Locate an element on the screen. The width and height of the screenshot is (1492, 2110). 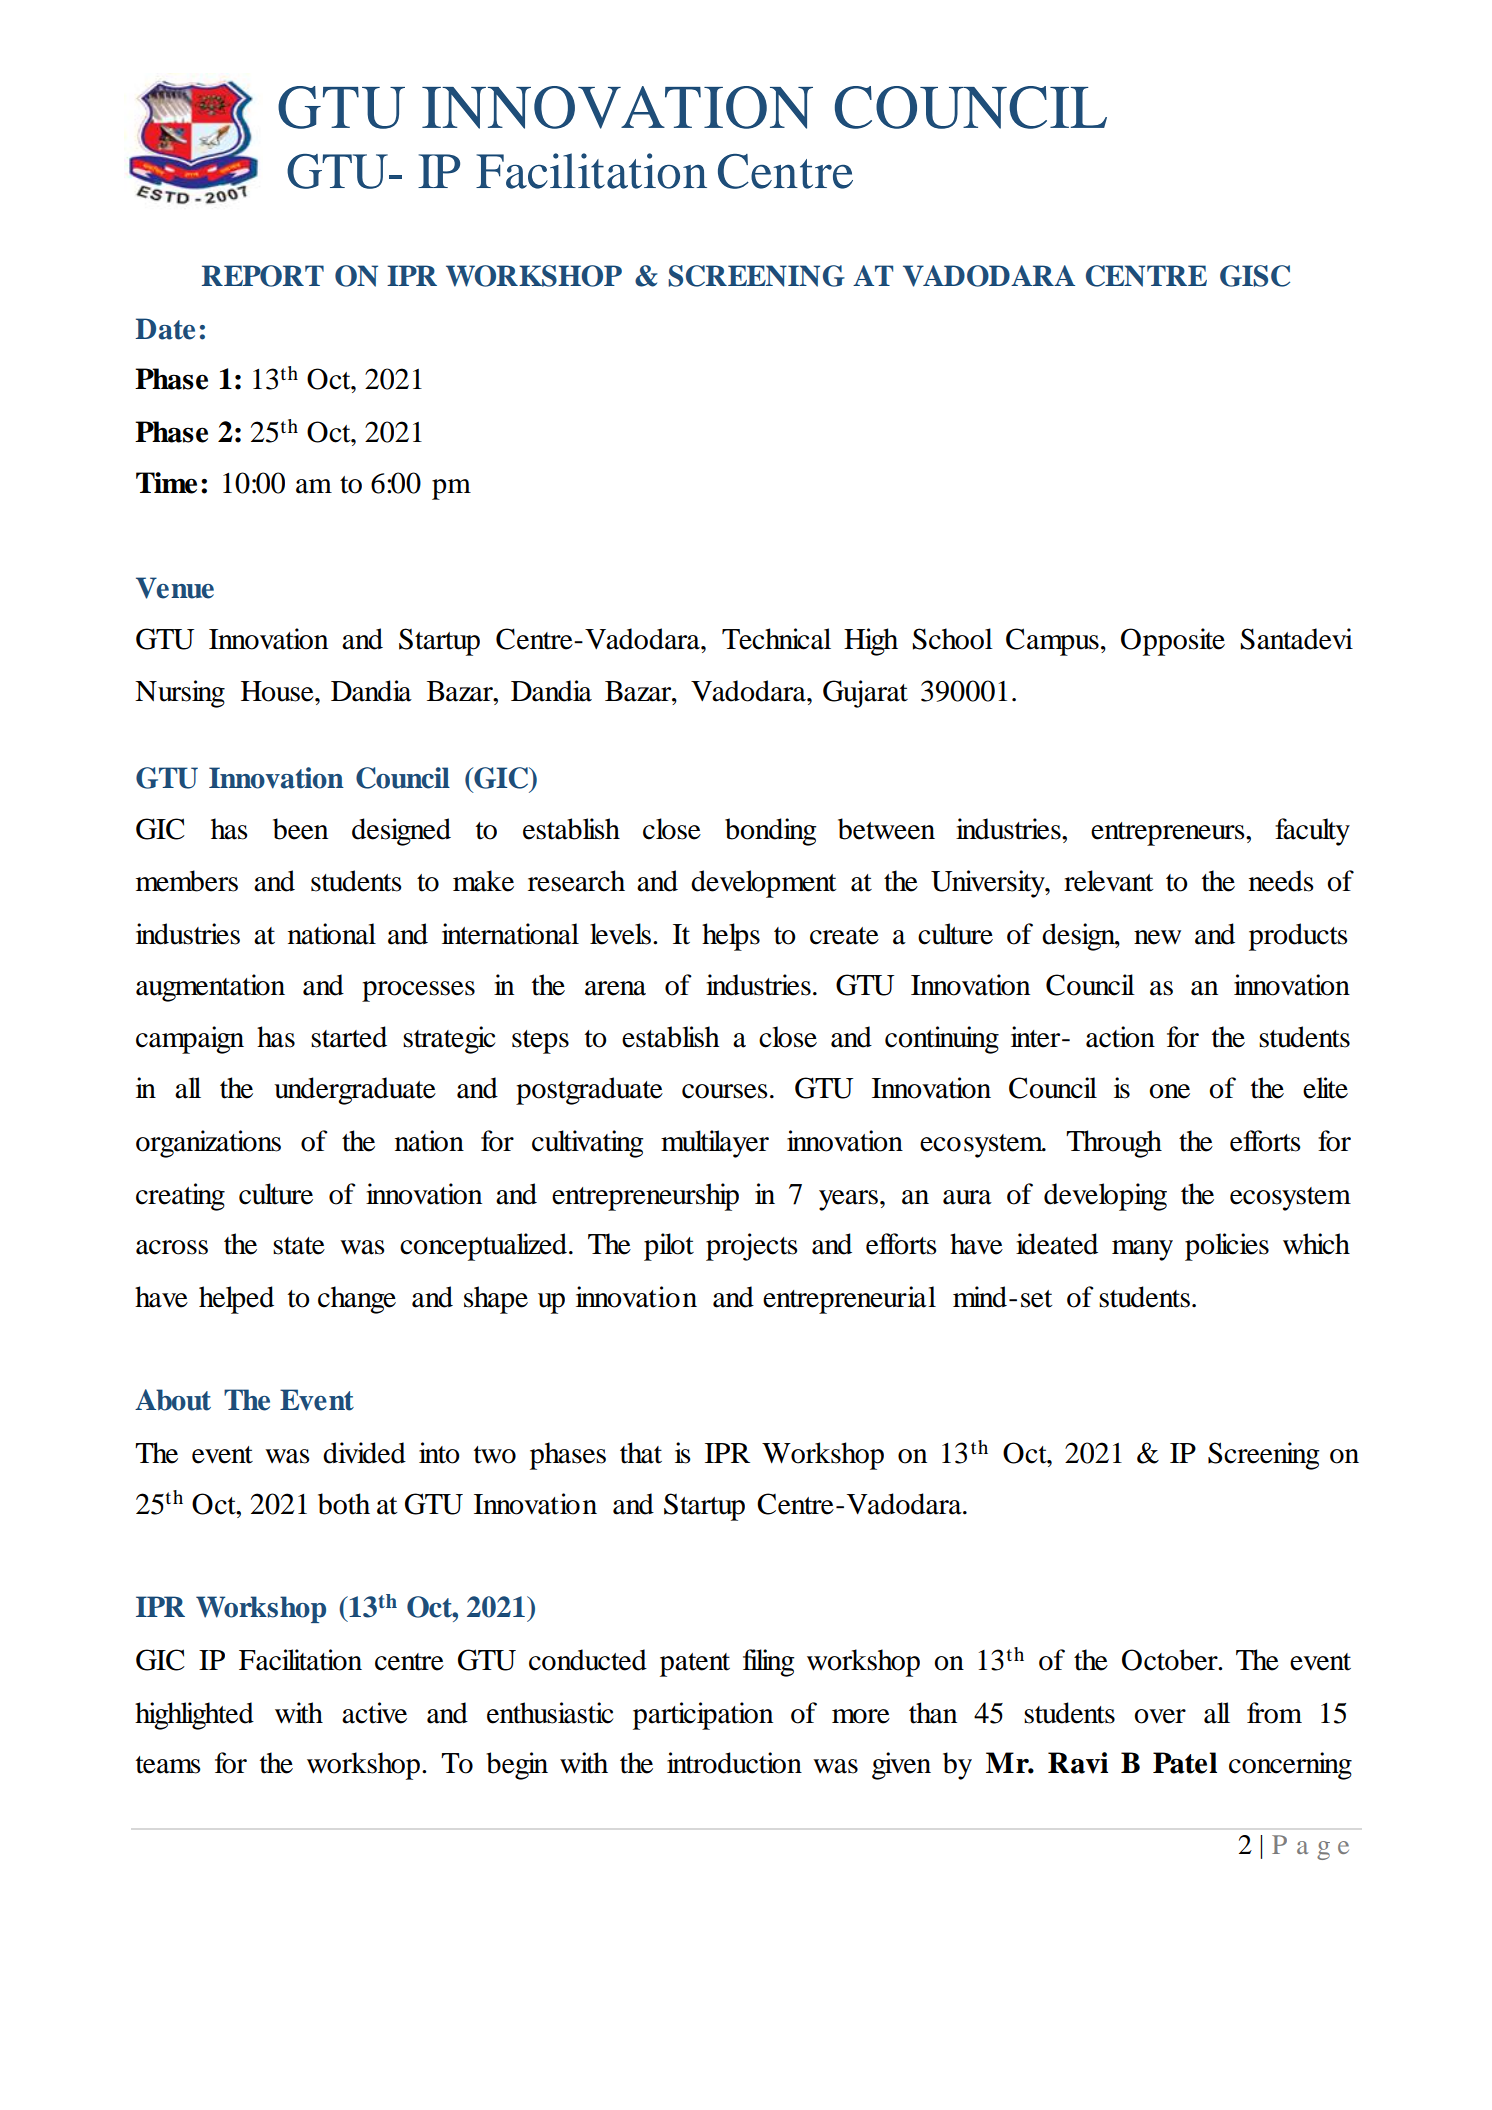
courses is located at coordinates (725, 1091).
